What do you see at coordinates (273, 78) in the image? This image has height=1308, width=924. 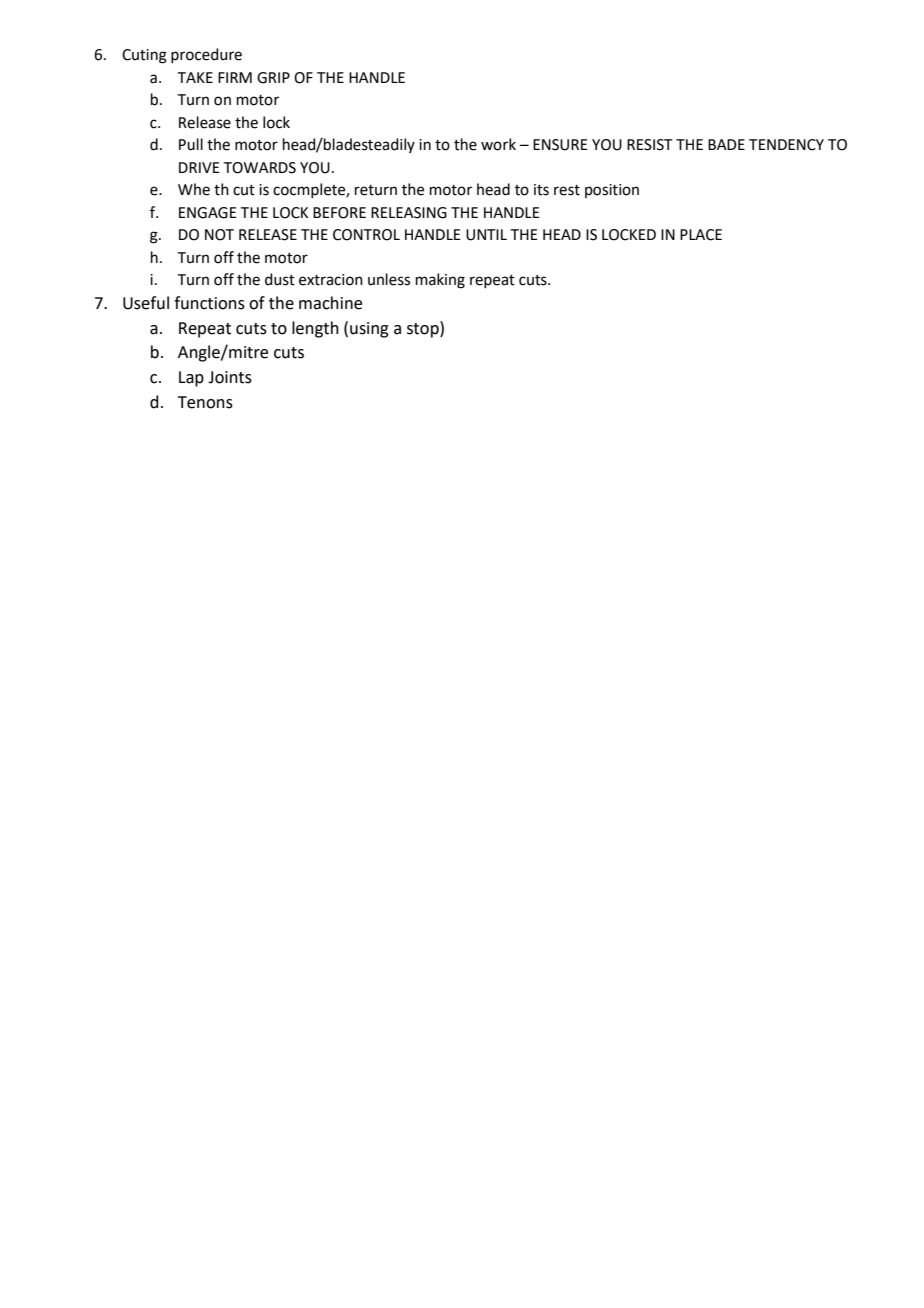 I see `GRIP` at bounding box center [273, 78].
